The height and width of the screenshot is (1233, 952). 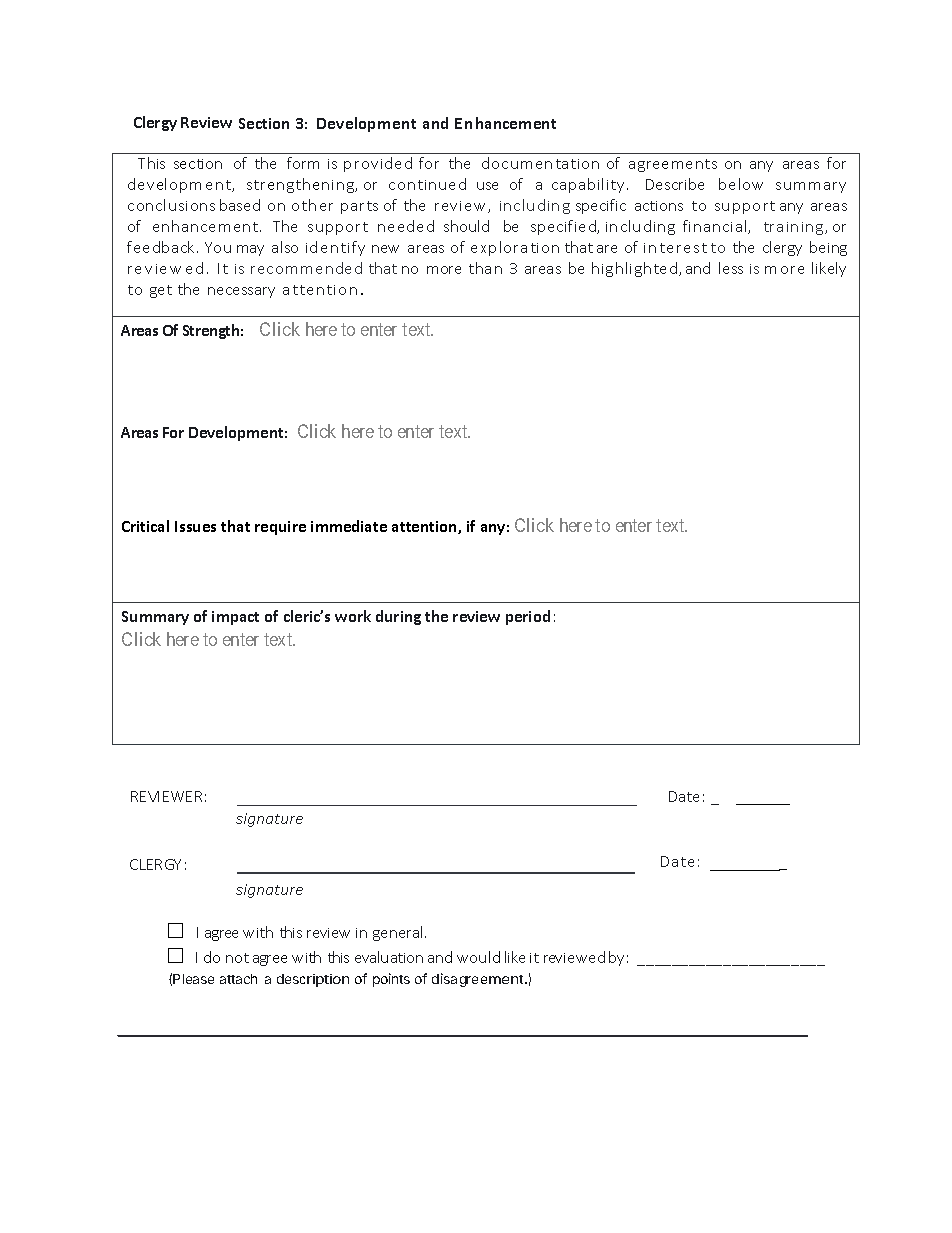 What do you see at coordinates (478, 957) in the screenshot?
I see `would` at bounding box center [478, 957].
